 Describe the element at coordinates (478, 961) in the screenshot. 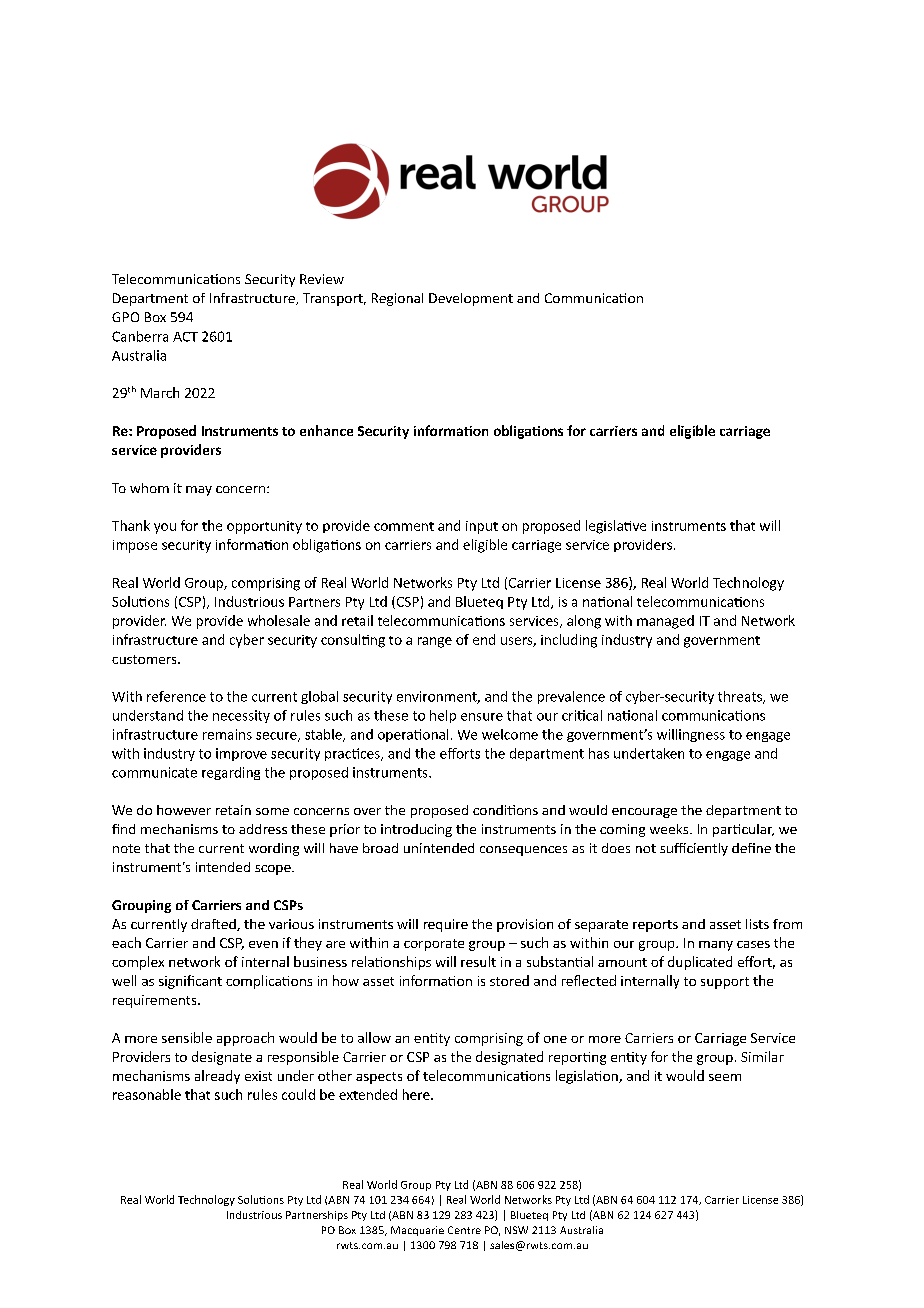

I see `result` at that location.
